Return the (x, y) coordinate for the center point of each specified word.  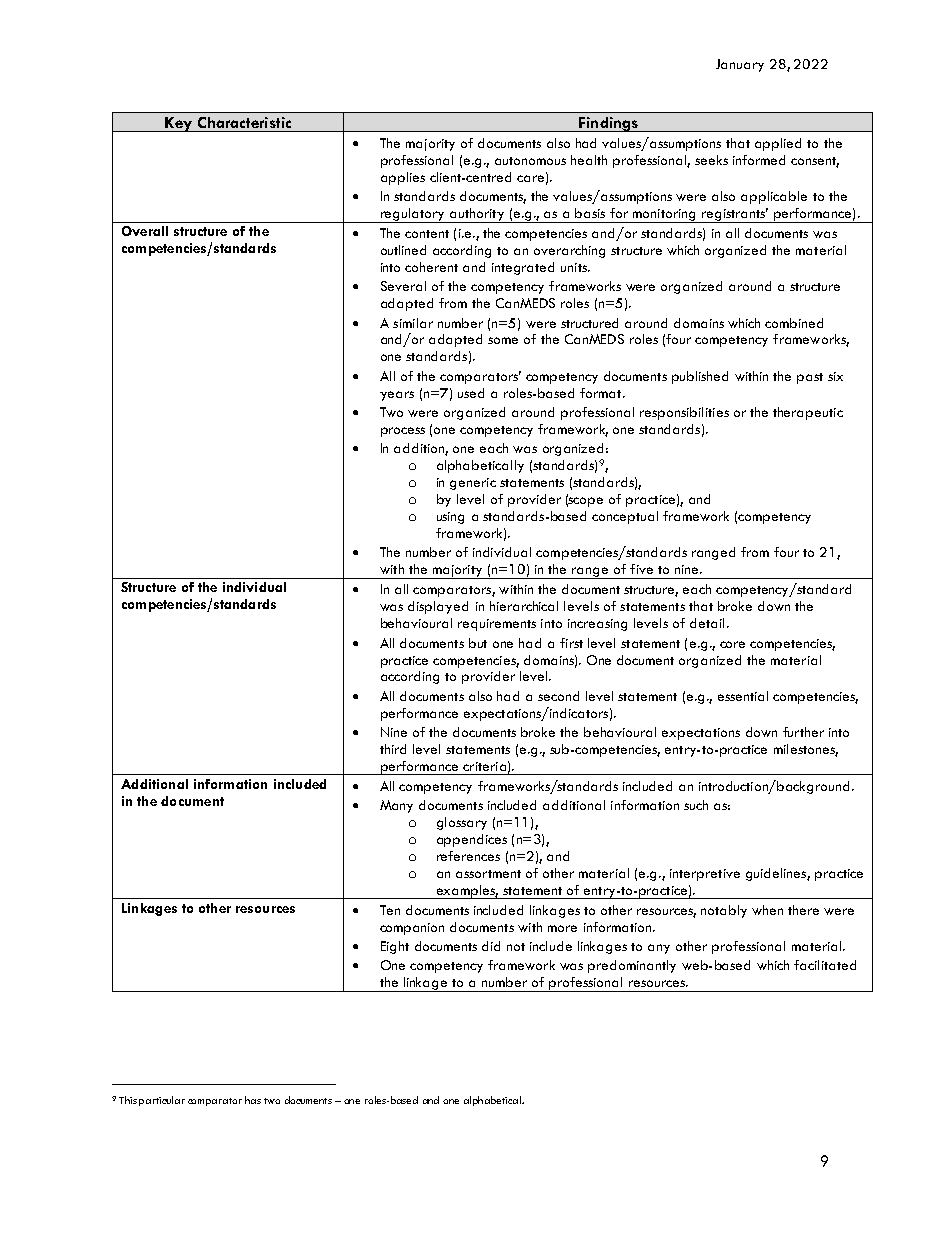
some (503, 340)
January (740, 65)
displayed (438, 607)
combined (794, 323)
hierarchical (524, 606)
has (253, 1100)
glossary (462, 823)
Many (396, 806)
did (491, 946)
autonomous (530, 161)
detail (707, 623)
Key (178, 124)
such (696, 805)
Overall (145, 231)
